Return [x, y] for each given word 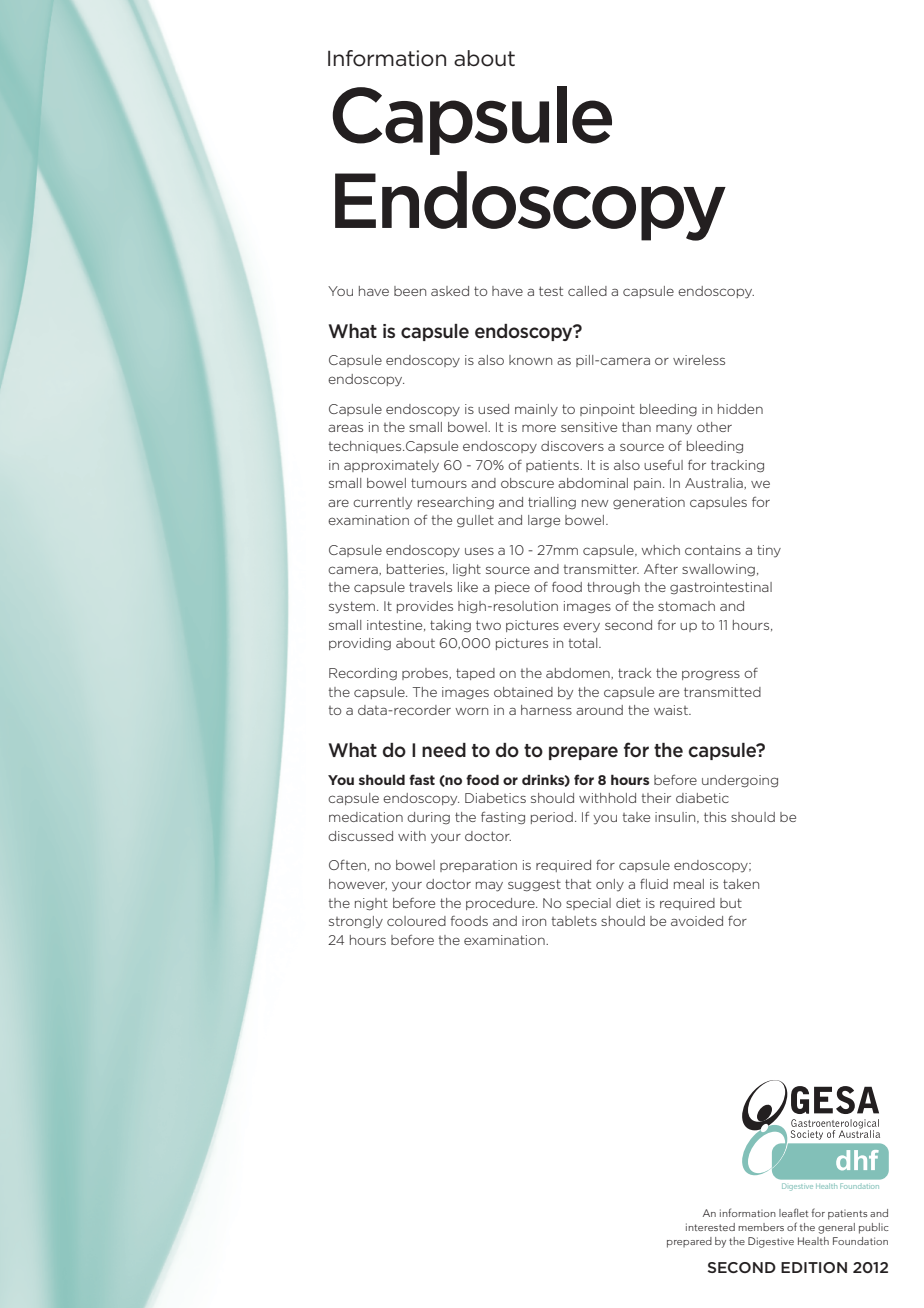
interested [710, 1227]
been [410, 291]
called [587, 291]
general [836, 1228]
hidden [740, 409]
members [761, 1227]
